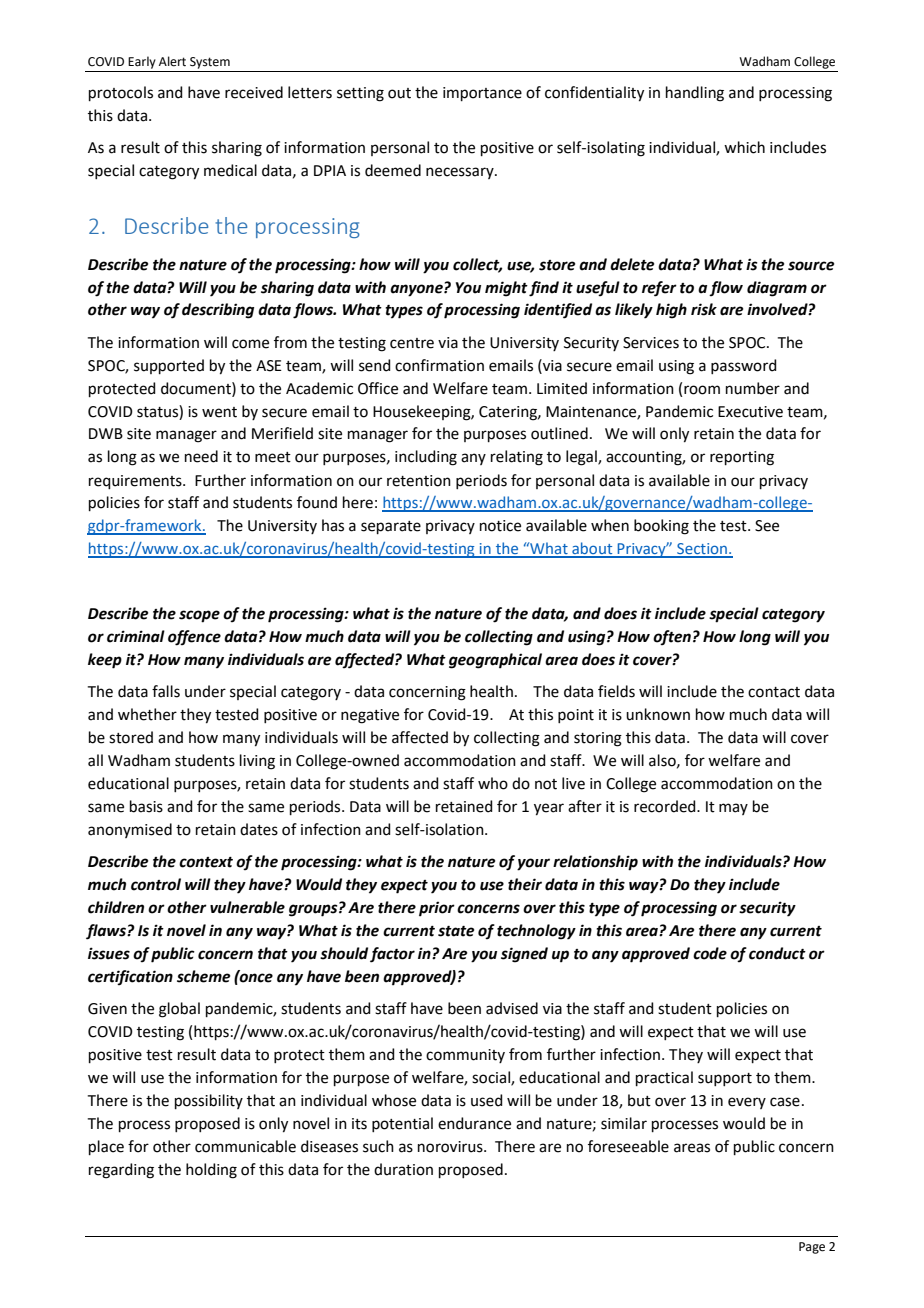  What do you see at coordinates (482, 94) in the screenshot?
I see `importance` at bounding box center [482, 94].
